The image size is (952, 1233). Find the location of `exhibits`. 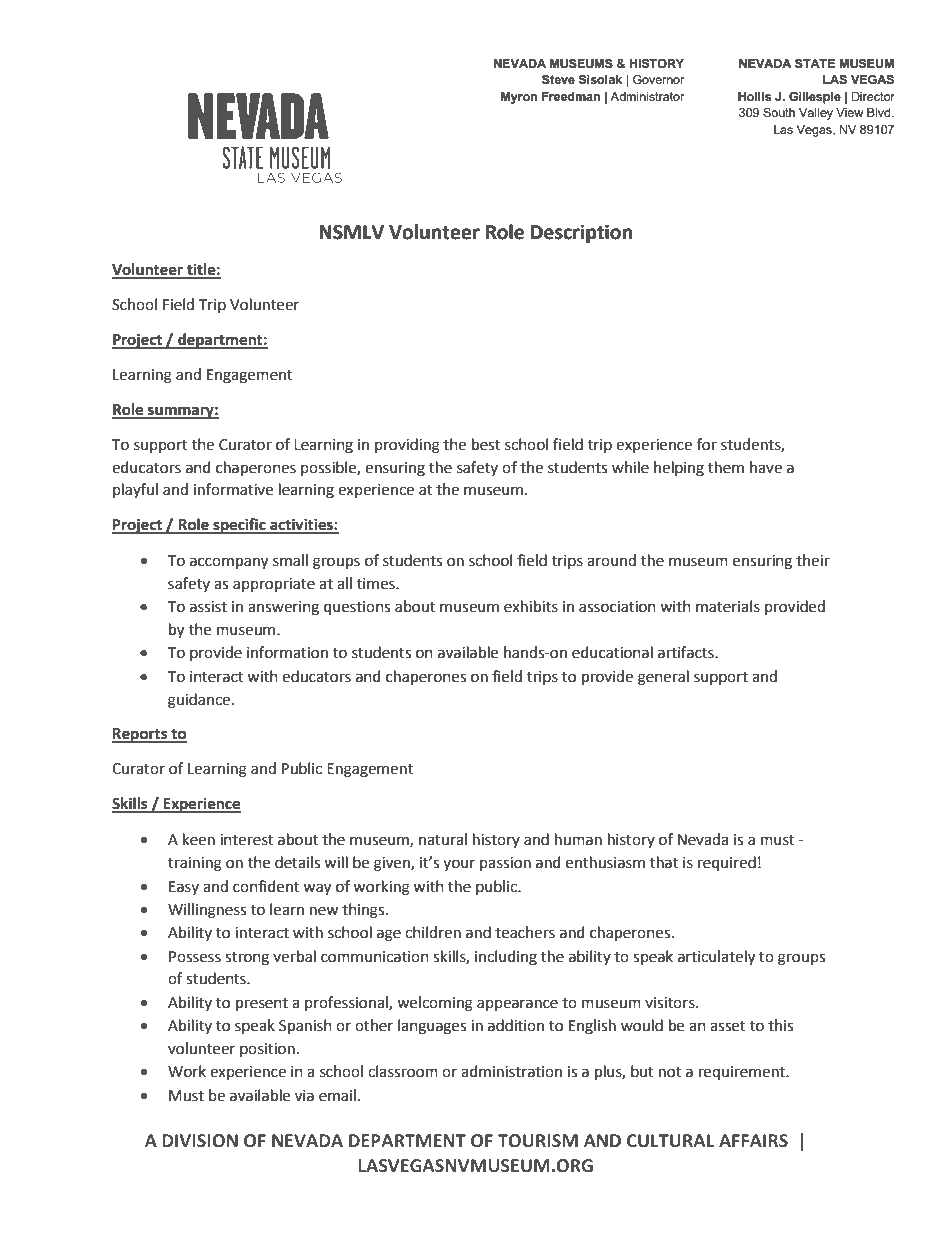

exhibits is located at coordinates (531, 606).
